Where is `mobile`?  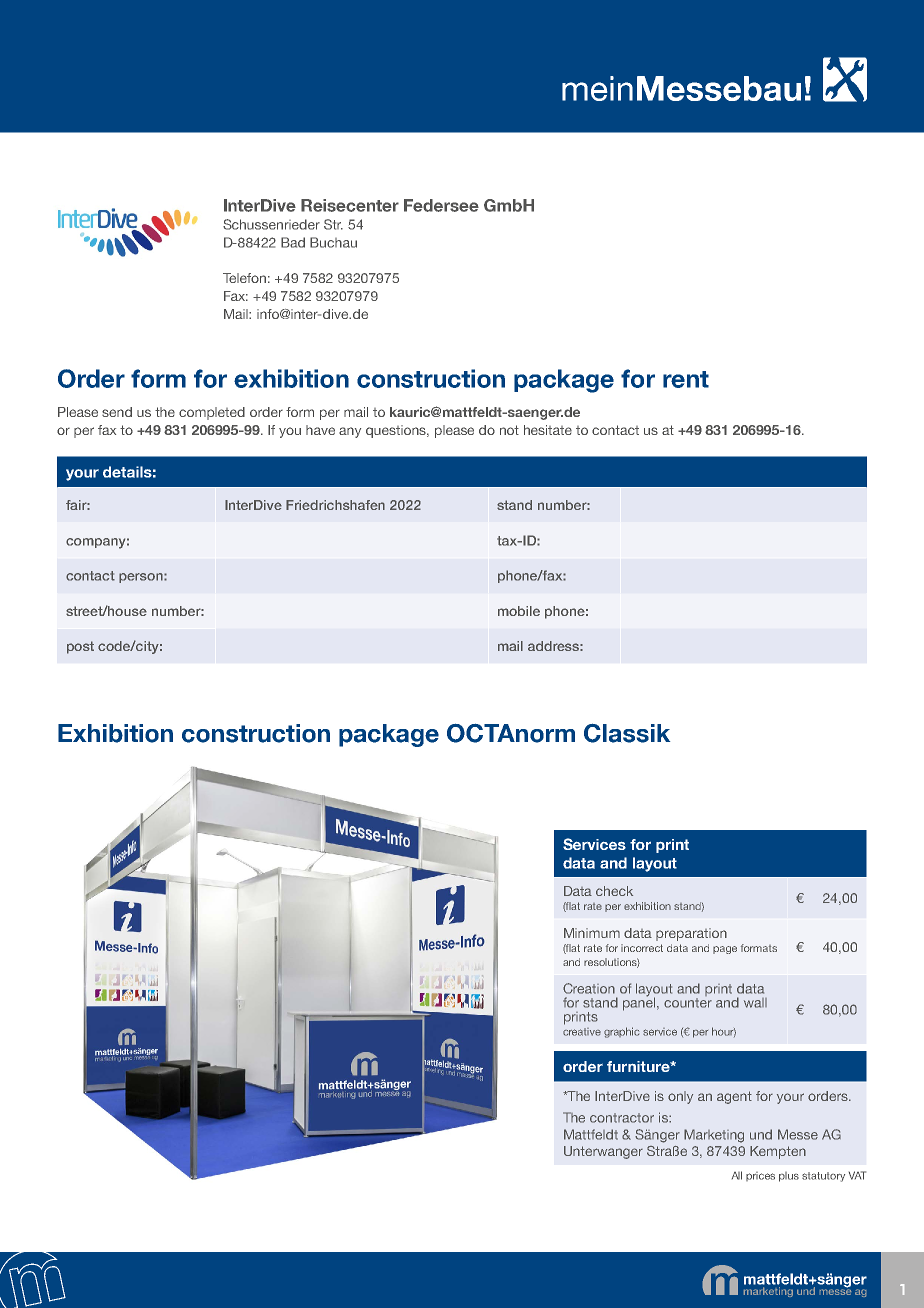 mobile is located at coordinates (519, 611).
